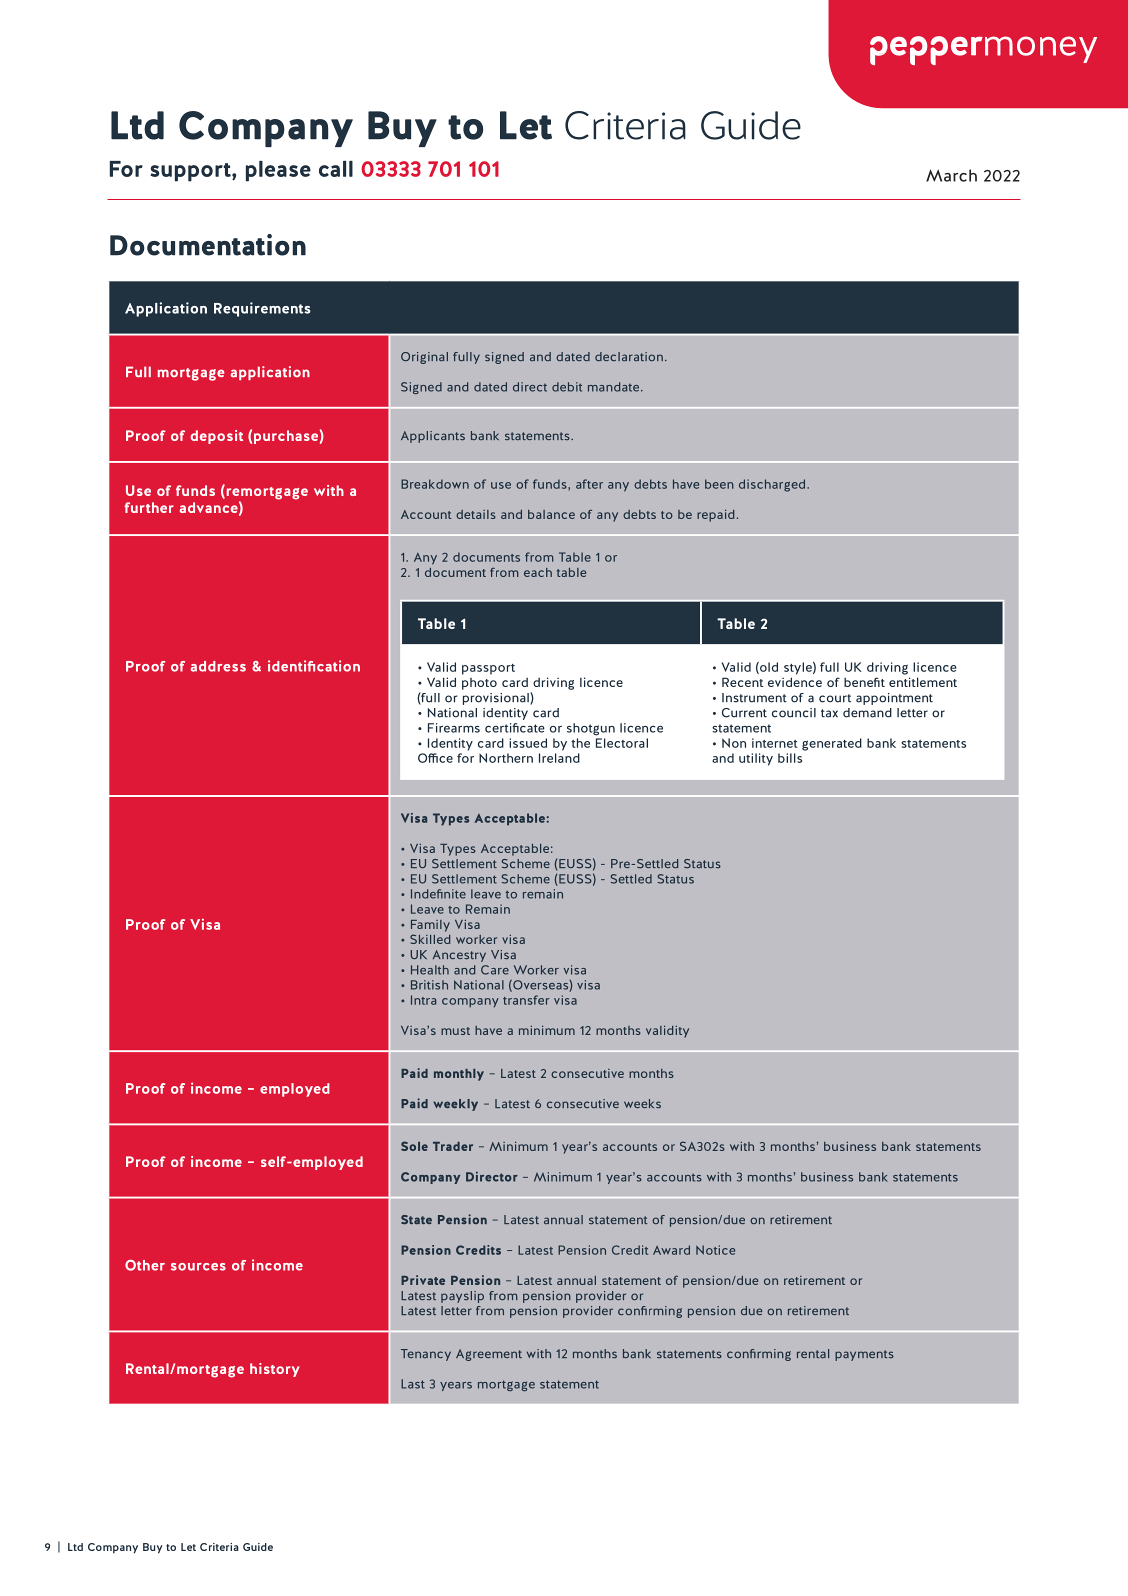 The width and height of the document is (1128, 1596). Describe the element at coordinates (559, 758) in the document. I see `Ireland` at that location.
